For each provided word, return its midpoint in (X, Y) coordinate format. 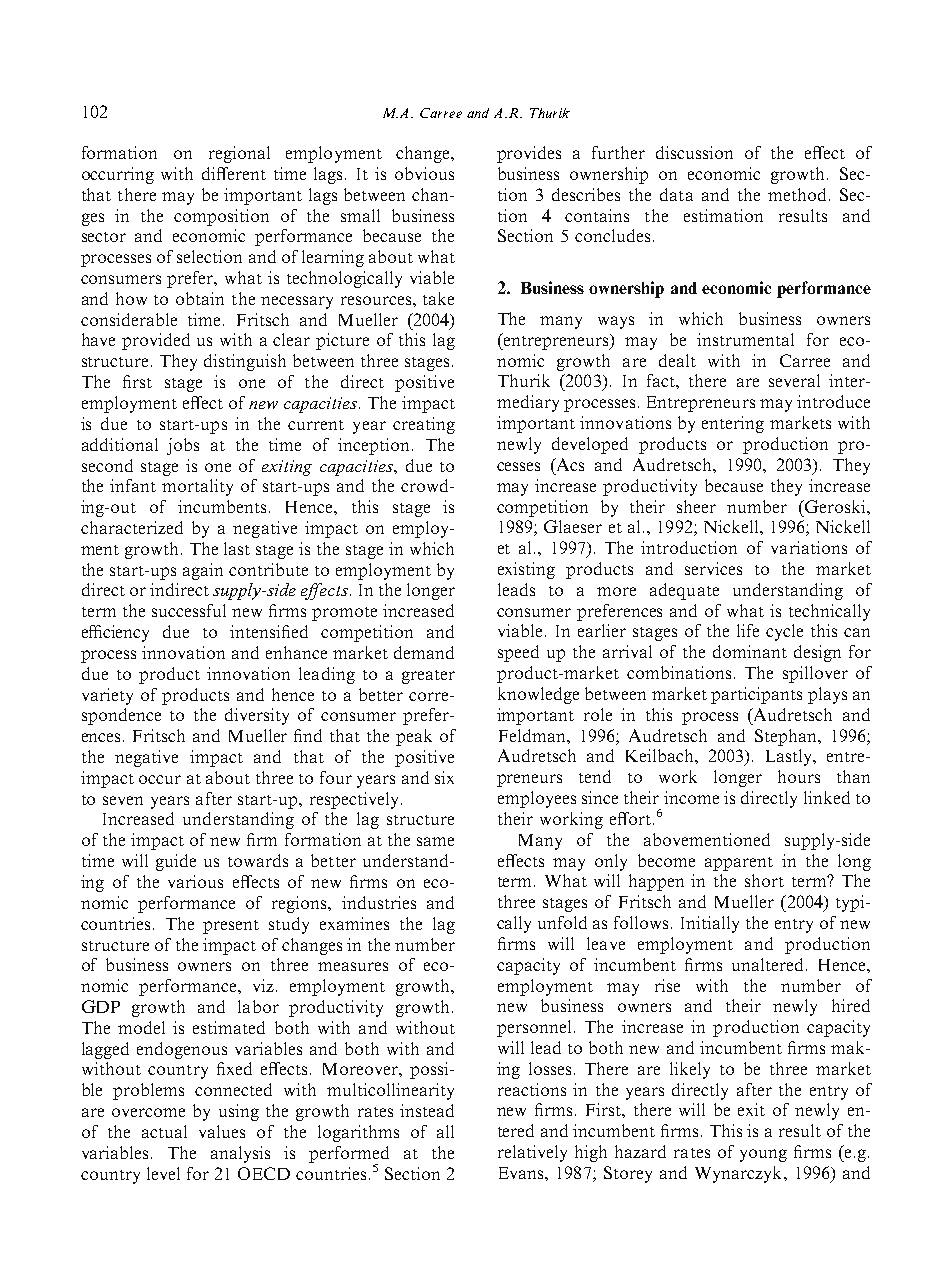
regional (239, 154)
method (797, 194)
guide (176, 862)
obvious (424, 173)
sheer (696, 506)
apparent (739, 864)
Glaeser (573, 526)
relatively (532, 1153)
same (435, 841)
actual (164, 1131)
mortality (197, 487)
